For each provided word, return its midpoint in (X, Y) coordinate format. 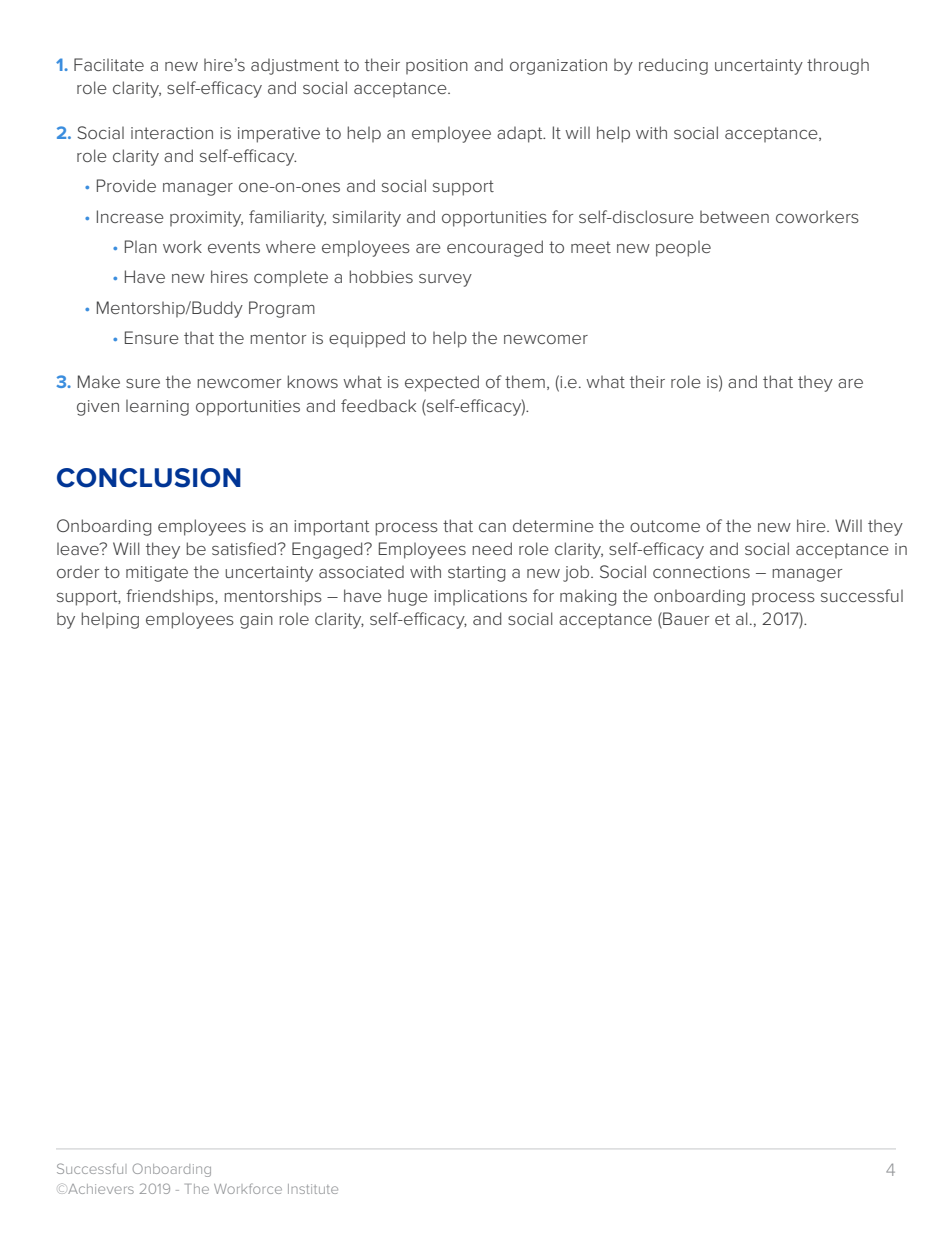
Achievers (101, 1189)
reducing (673, 66)
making (588, 597)
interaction (172, 133)
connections (701, 572)
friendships (171, 597)
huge (408, 598)
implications (480, 597)
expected (442, 383)
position (437, 66)
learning (157, 408)
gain (256, 621)
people (683, 249)
